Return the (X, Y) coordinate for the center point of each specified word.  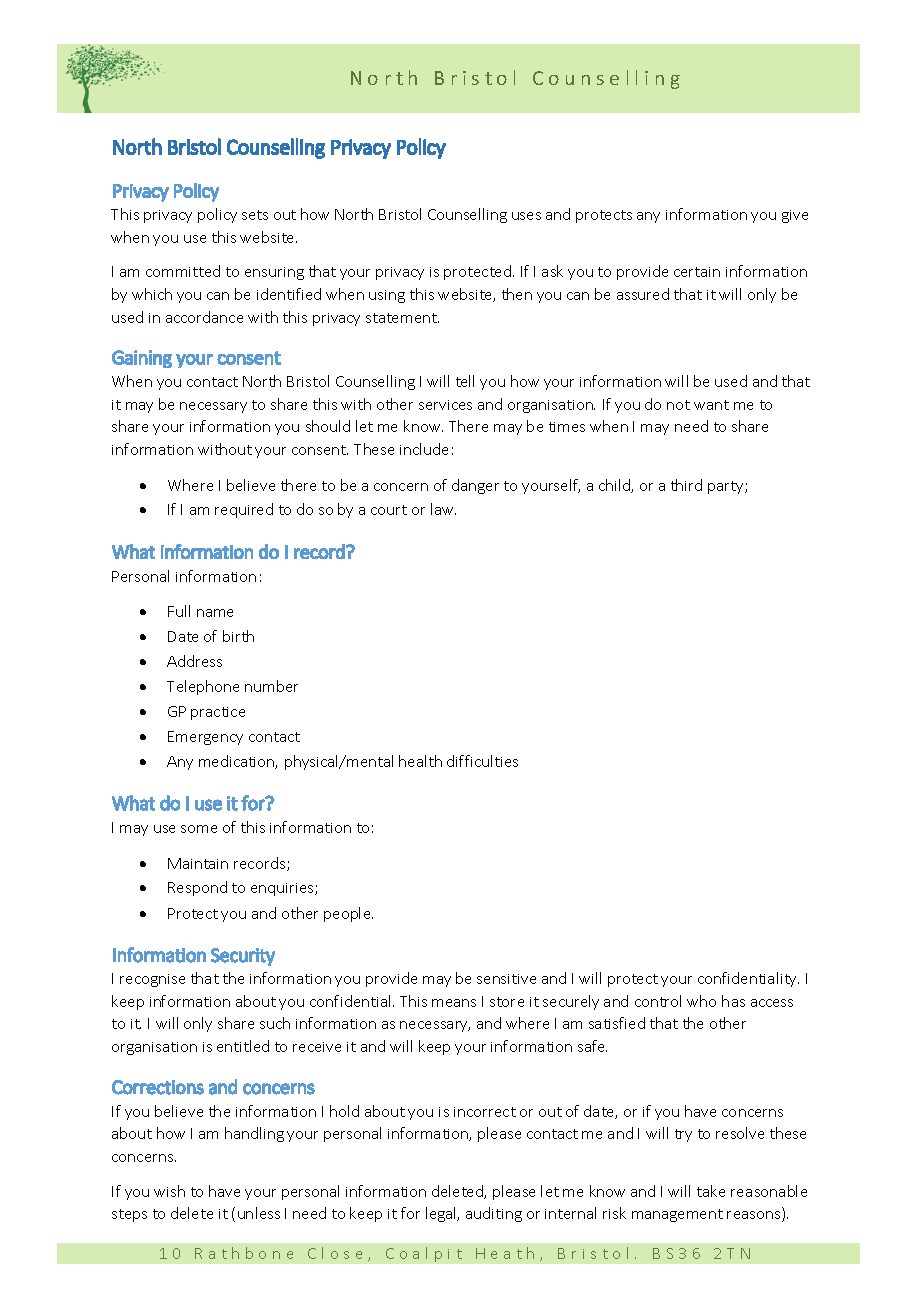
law (443, 509)
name (215, 613)
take (711, 1191)
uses (526, 216)
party (727, 487)
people (348, 914)
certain (697, 272)
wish (169, 1191)
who (701, 1001)
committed (183, 271)
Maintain (198, 863)
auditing (494, 1214)
